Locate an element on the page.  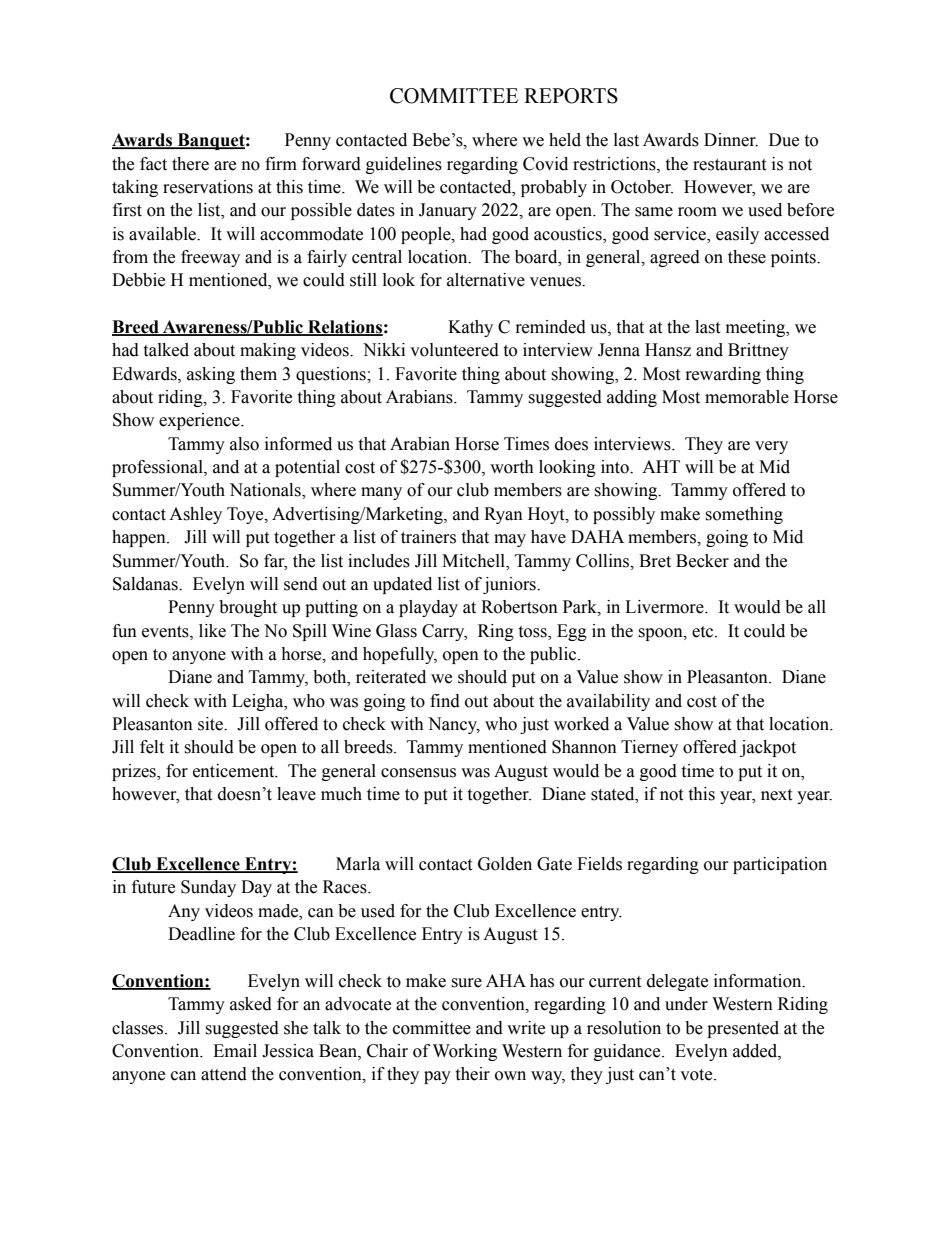
Email is located at coordinates (235, 1051).
